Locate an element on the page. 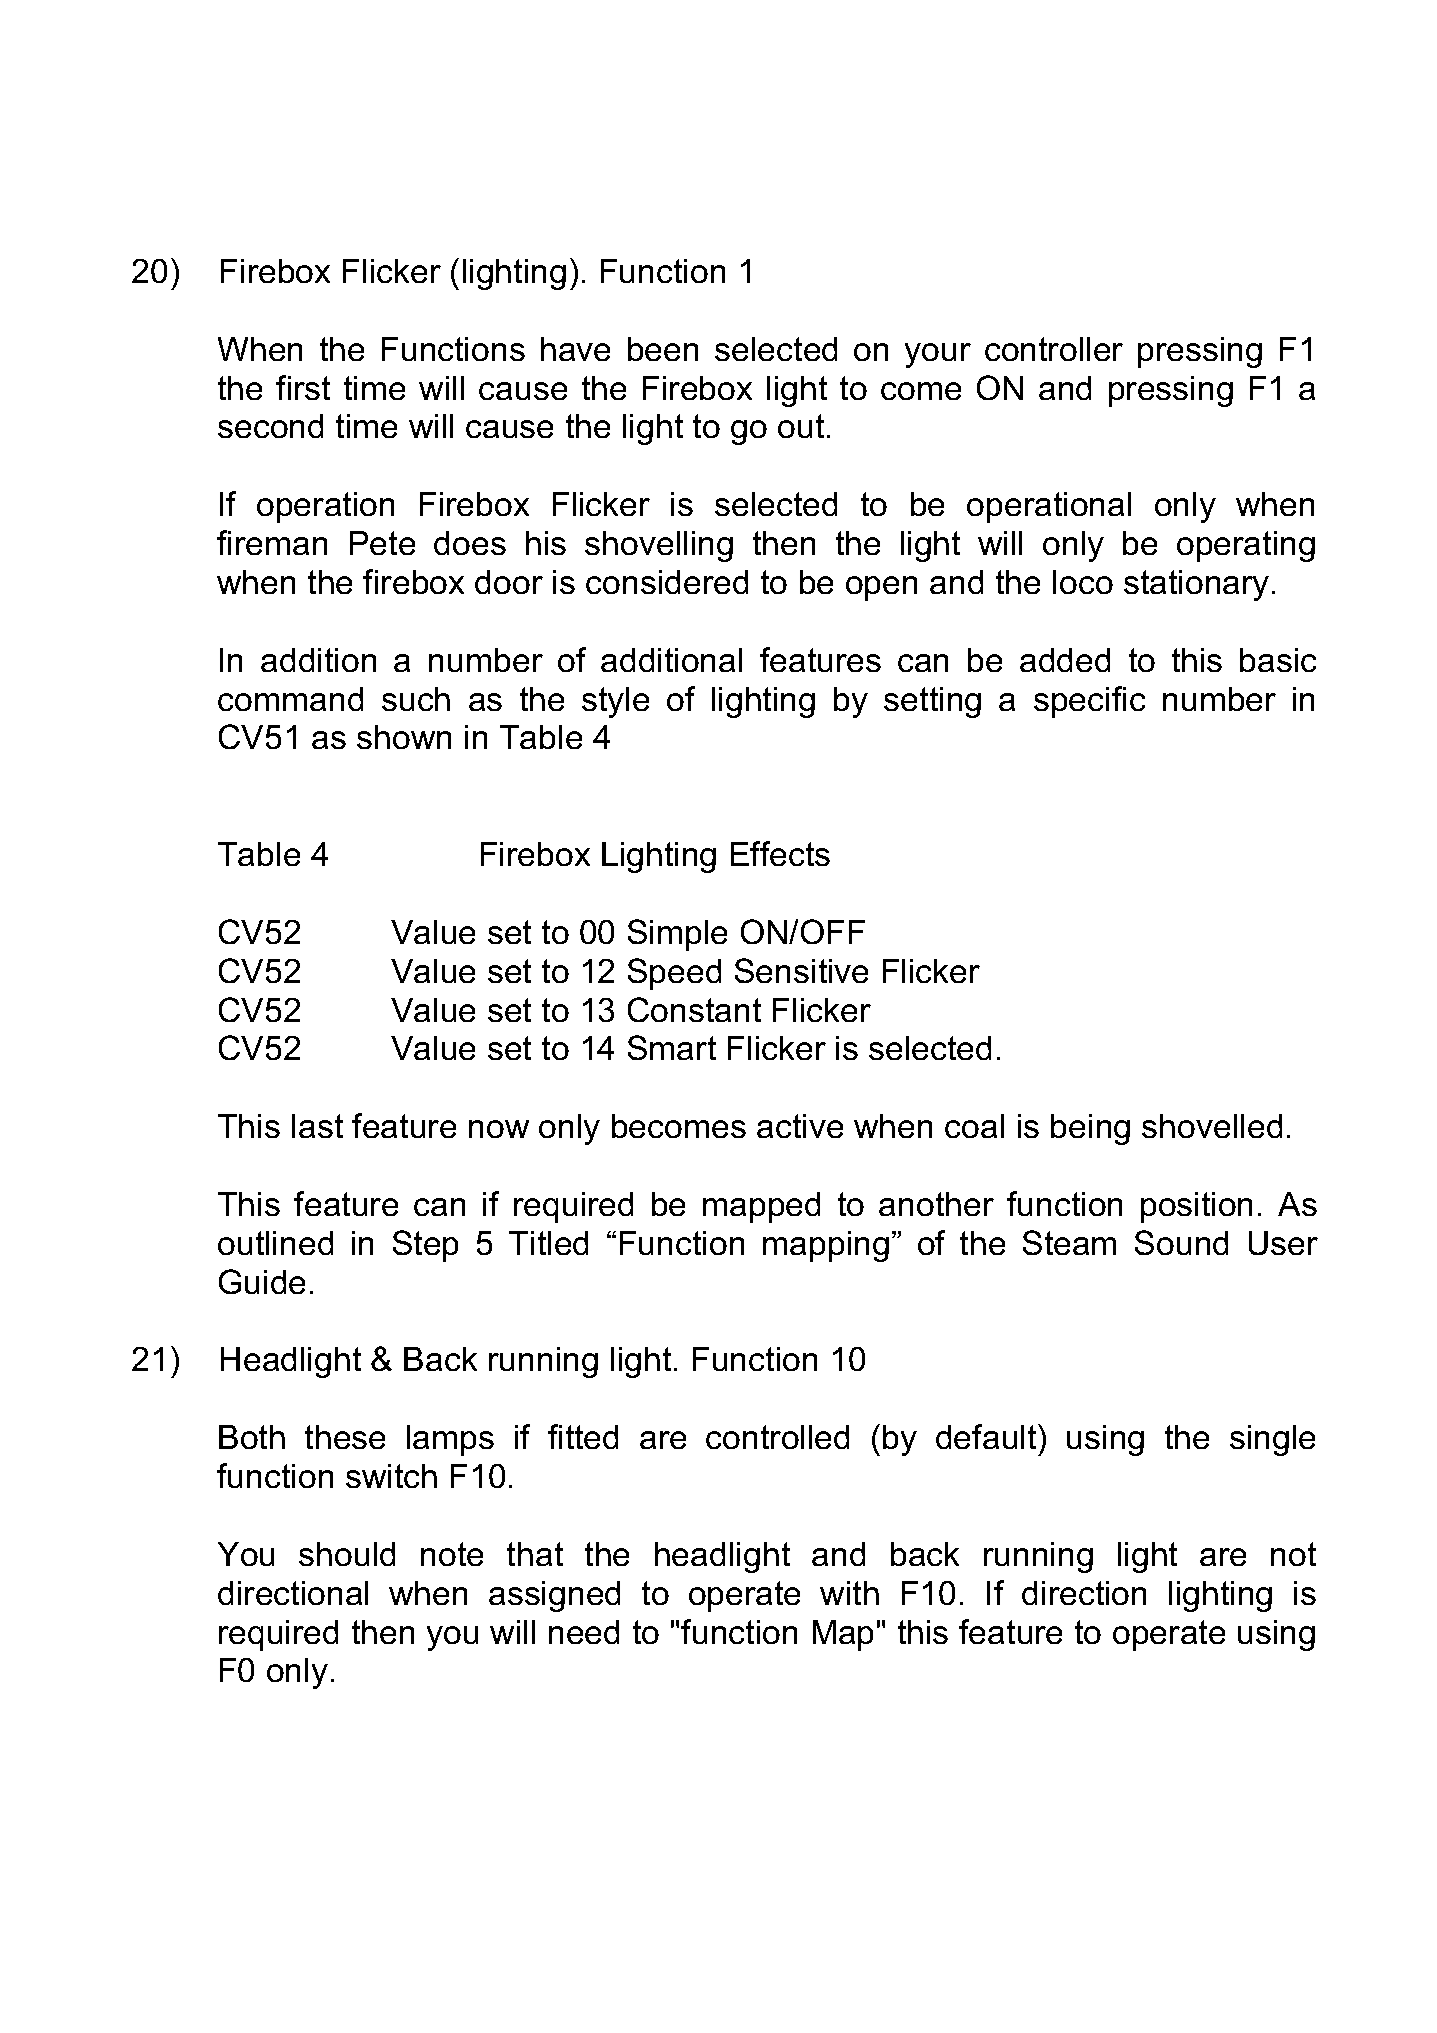  such is located at coordinates (416, 699).
